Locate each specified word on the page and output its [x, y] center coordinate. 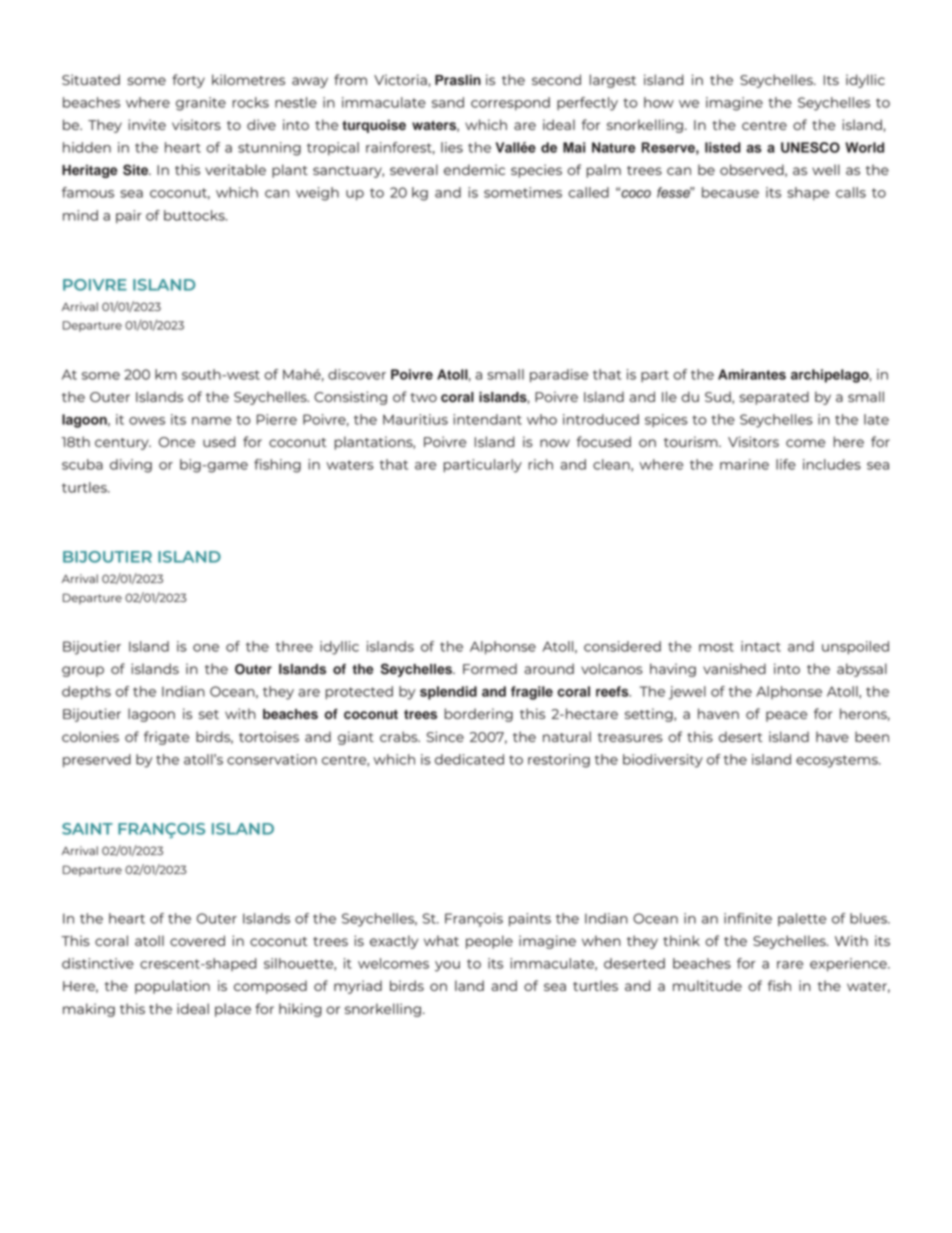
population [172, 987]
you [447, 966]
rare [790, 965]
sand [448, 102]
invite [147, 124]
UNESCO [810, 147]
